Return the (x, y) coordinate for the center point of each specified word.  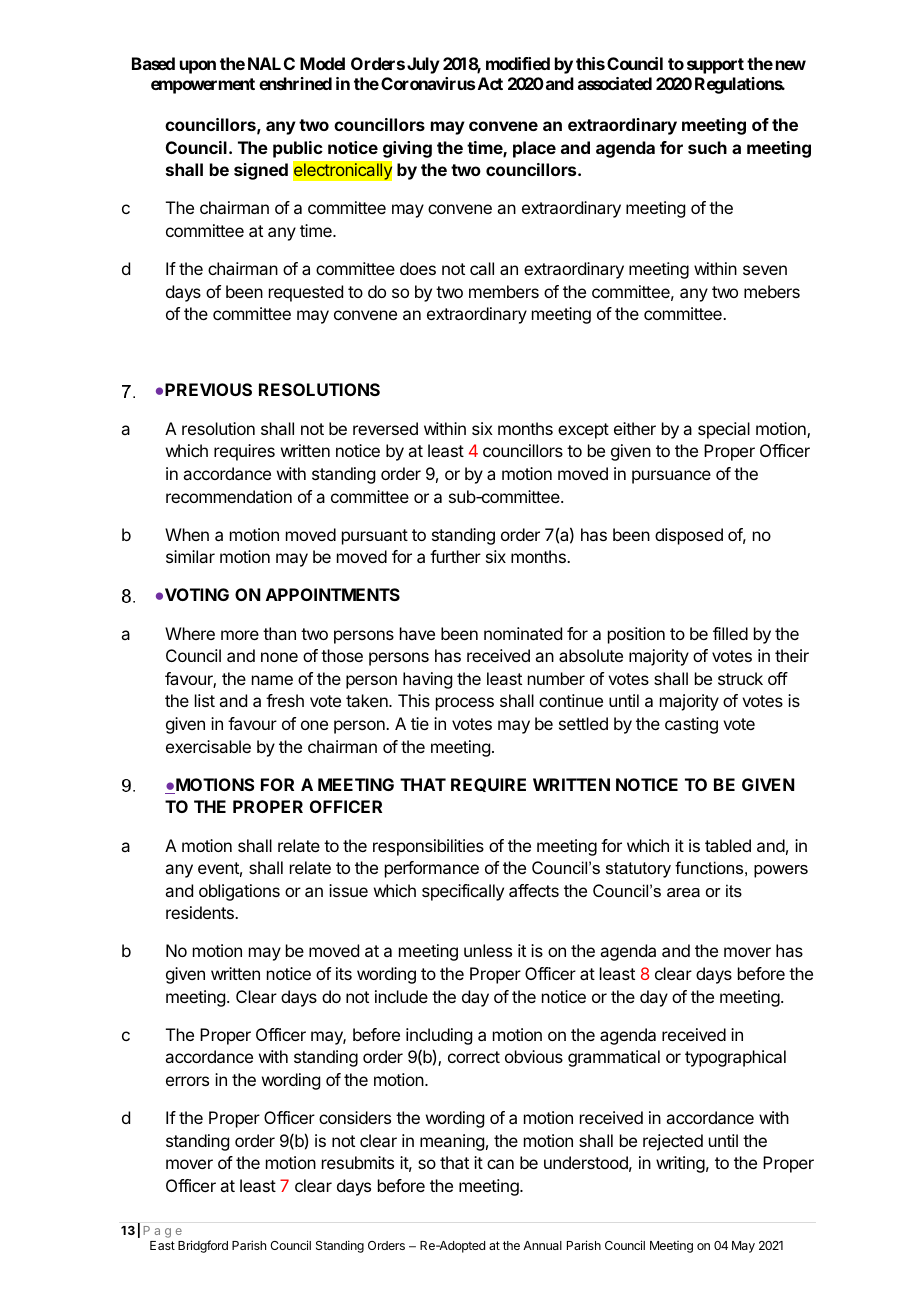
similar (190, 556)
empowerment (203, 86)
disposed (689, 536)
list (205, 700)
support (715, 66)
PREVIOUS (208, 389)
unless (488, 950)
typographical (735, 1058)
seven (765, 270)
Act (490, 83)
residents (201, 912)
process (465, 704)
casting (691, 725)
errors (187, 1081)
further (455, 556)
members (504, 291)
